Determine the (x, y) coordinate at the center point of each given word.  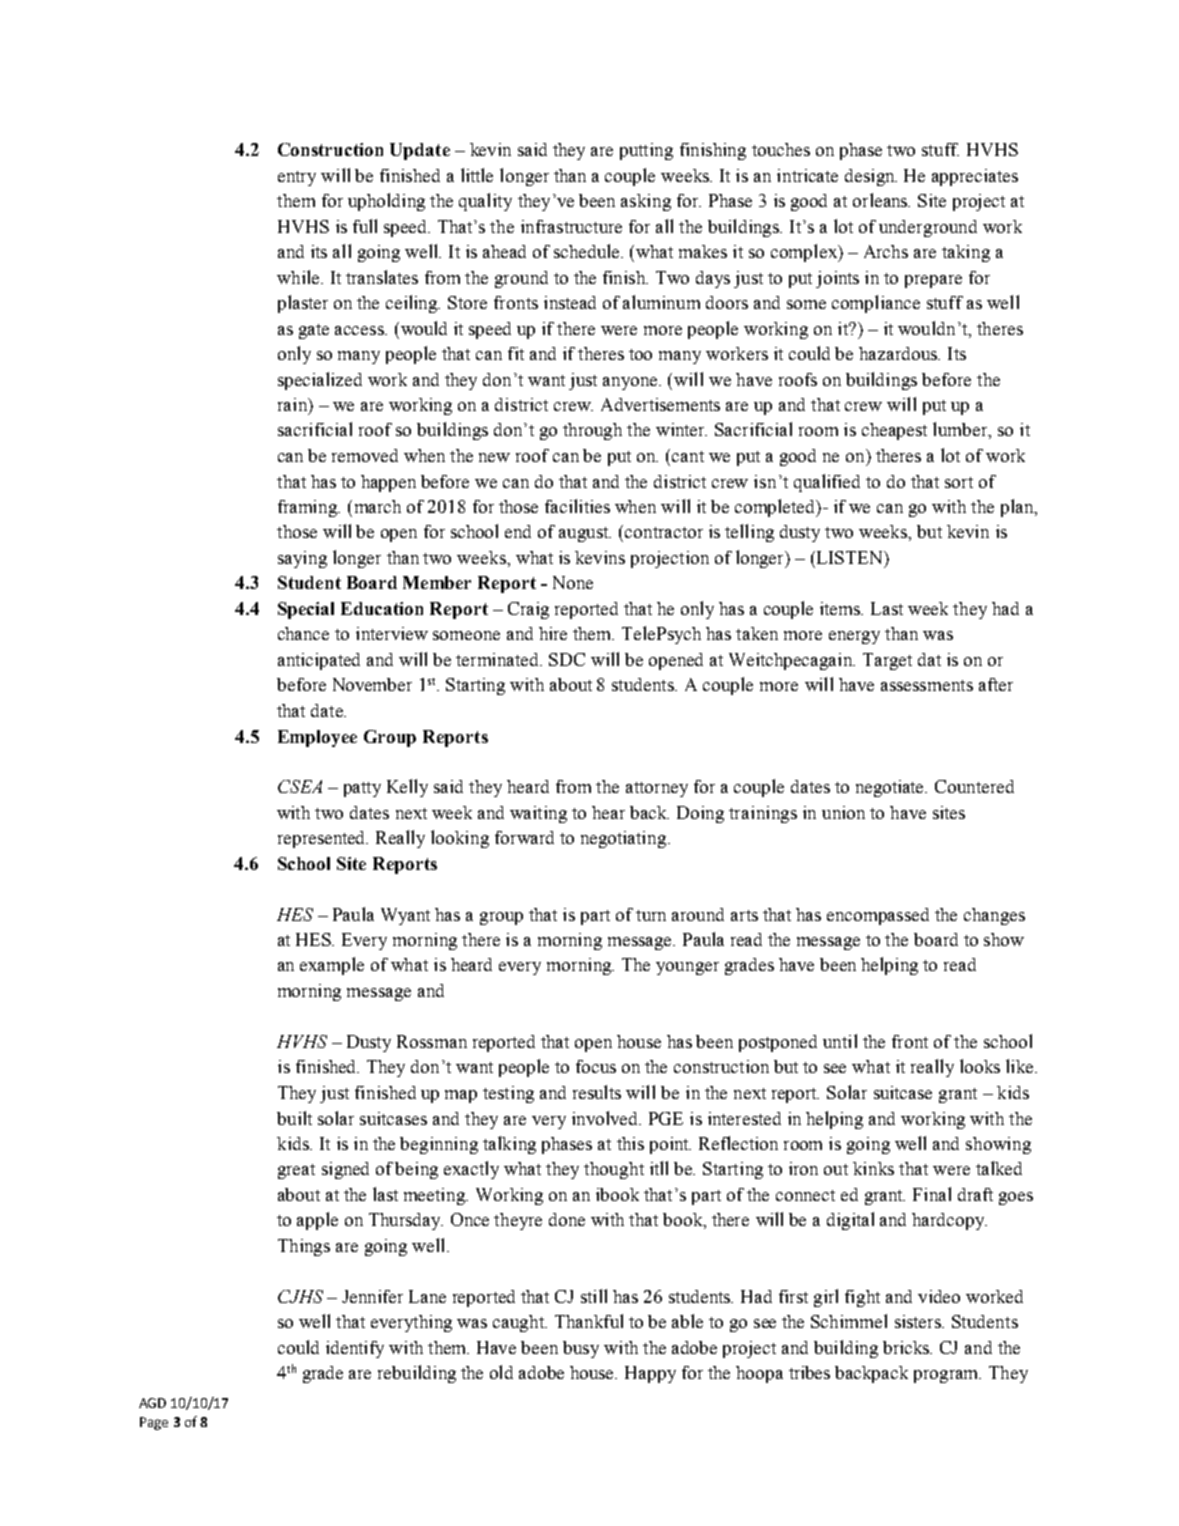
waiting (538, 814)
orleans (881, 200)
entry (297, 178)
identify (355, 1349)
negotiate (891, 788)
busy (581, 1349)
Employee (317, 738)
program (947, 1376)
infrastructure (571, 226)
